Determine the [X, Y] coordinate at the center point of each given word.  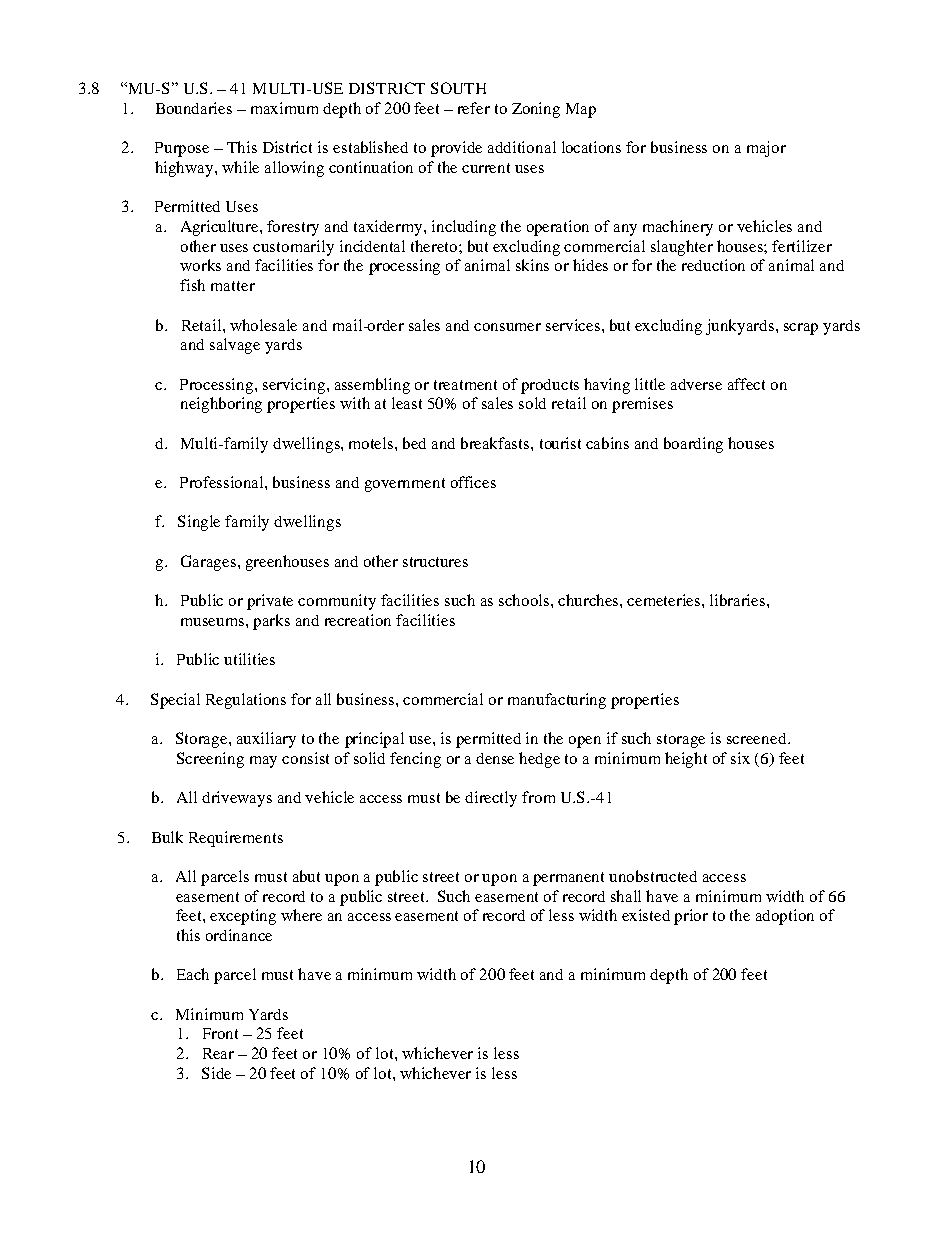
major [766, 149]
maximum [284, 108]
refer [474, 108]
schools [525, 600]
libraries [739, 600]
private [270, 602]
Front [220, 1033]
